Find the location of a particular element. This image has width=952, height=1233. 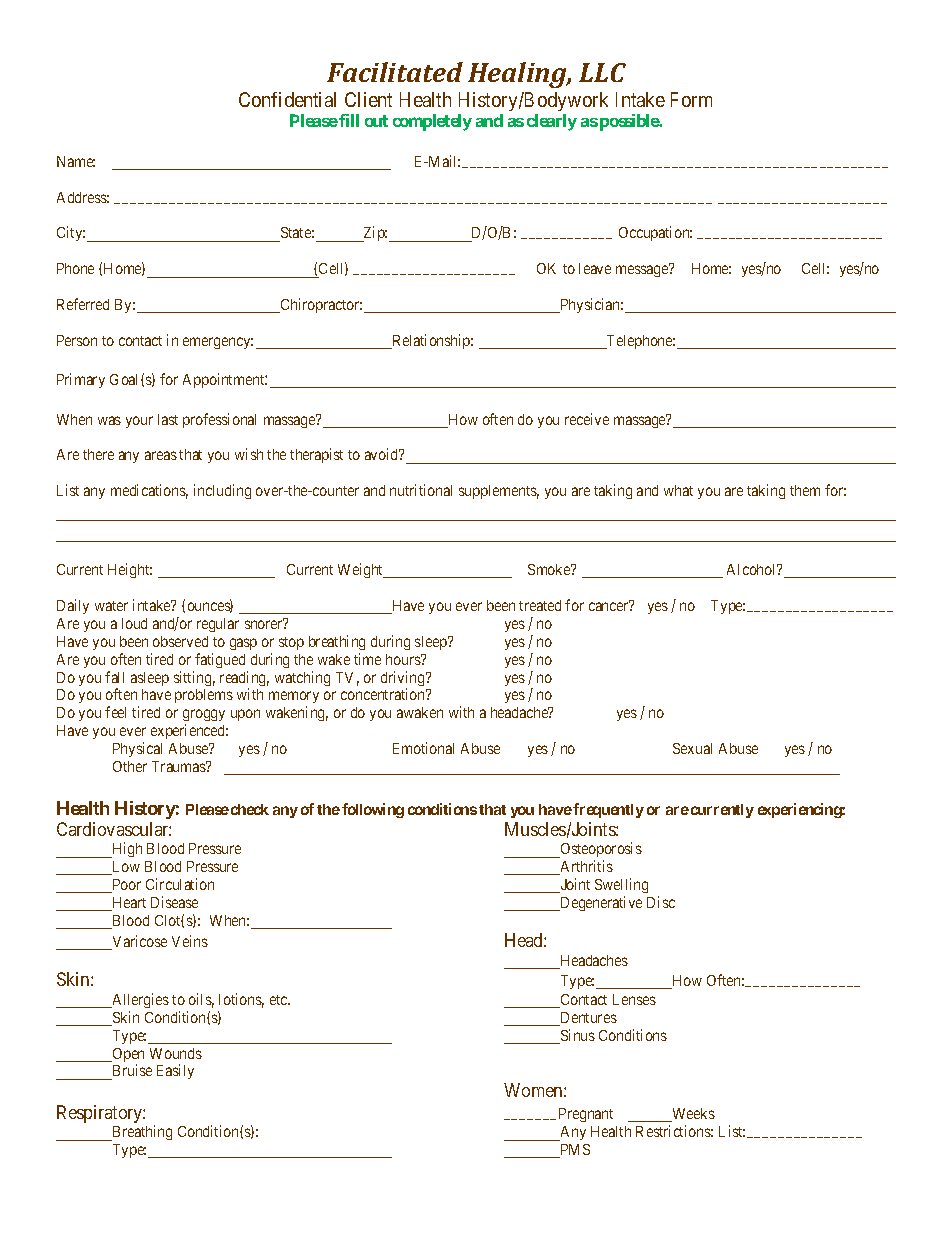

leave is located at coordinates (595, 268).
